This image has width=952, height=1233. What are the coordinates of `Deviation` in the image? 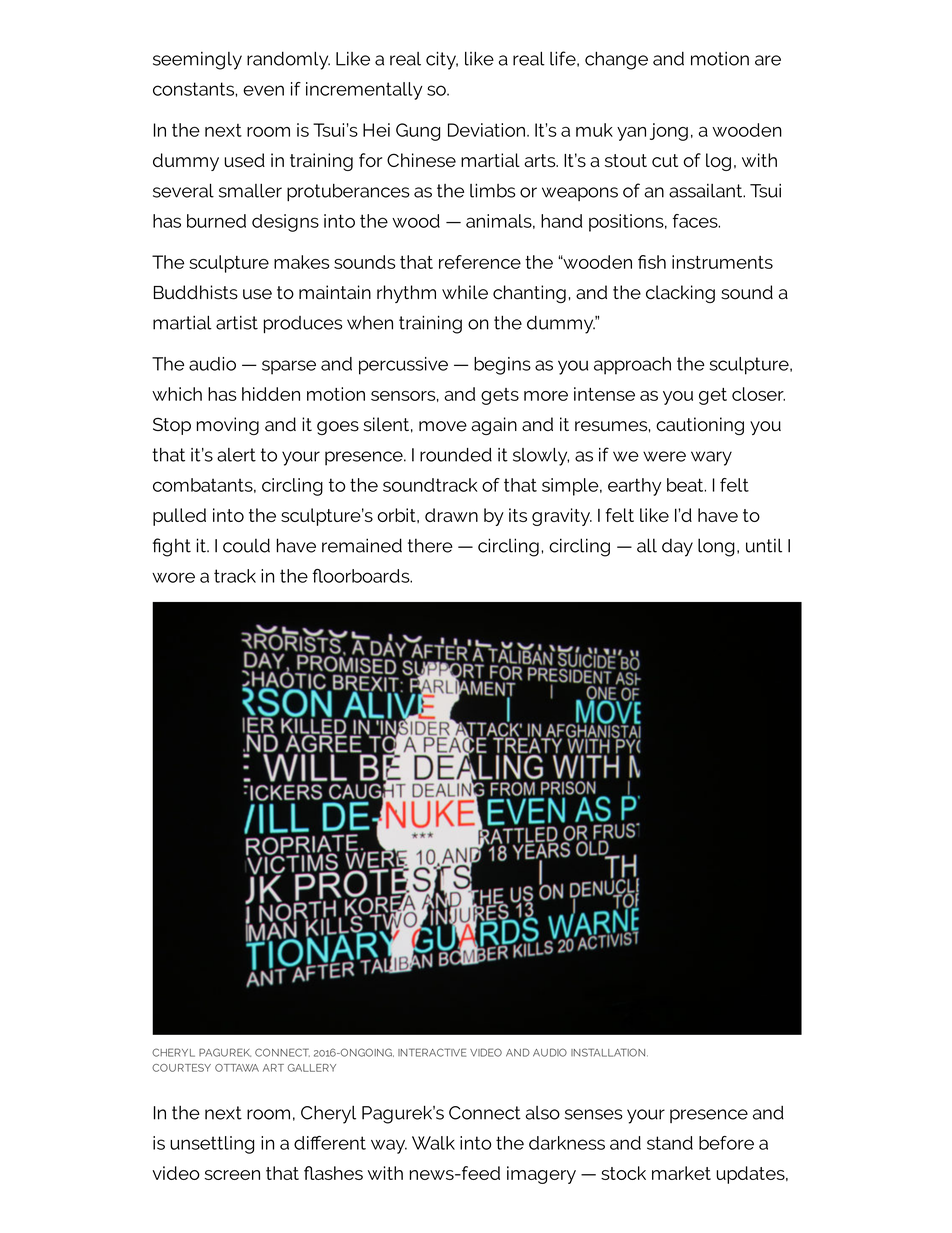 It's located at (486, 130).
